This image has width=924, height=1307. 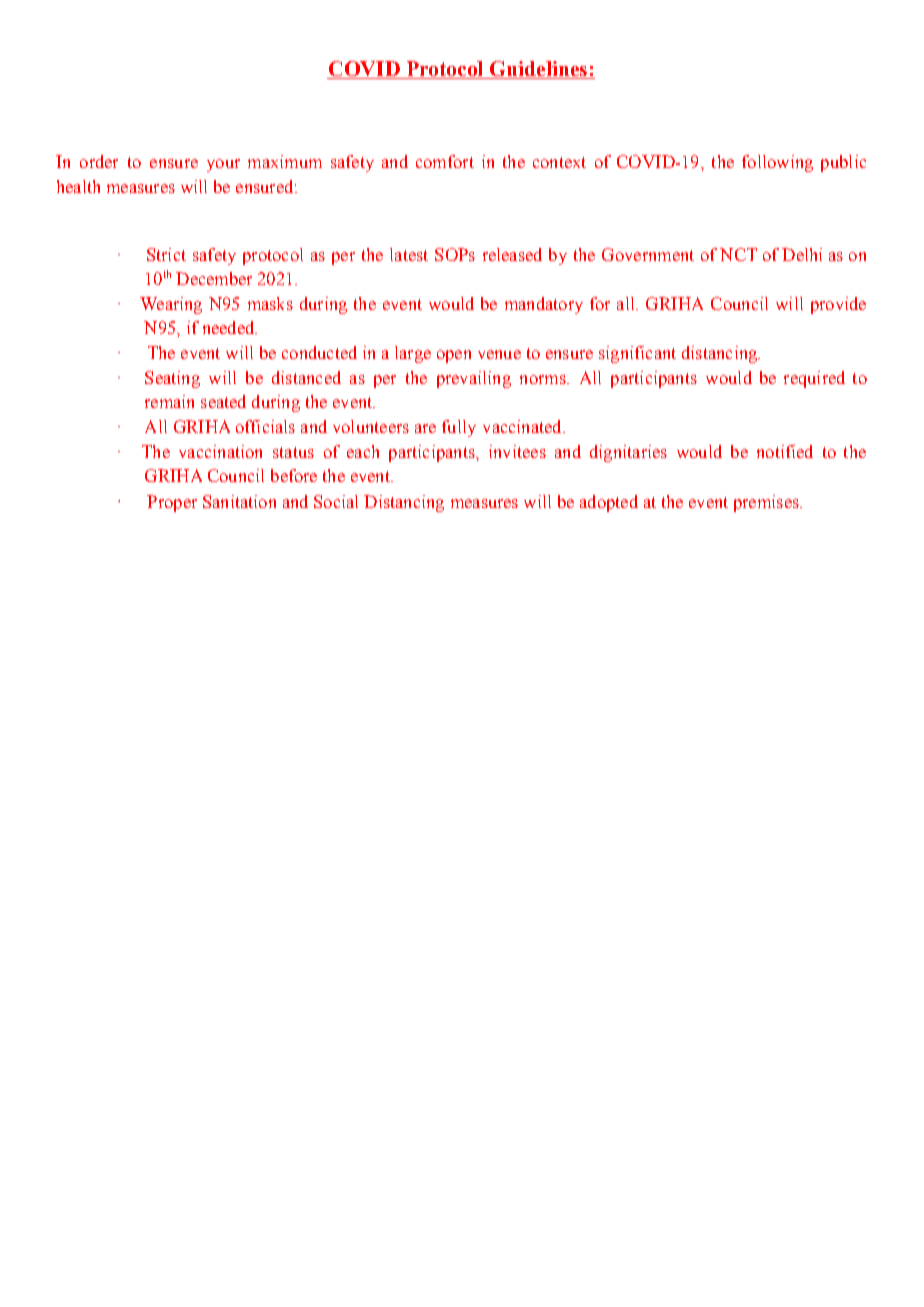 What do you see at coordinates (838, 305) in the image?
I see `provide` at bounding box center [838, 305].
